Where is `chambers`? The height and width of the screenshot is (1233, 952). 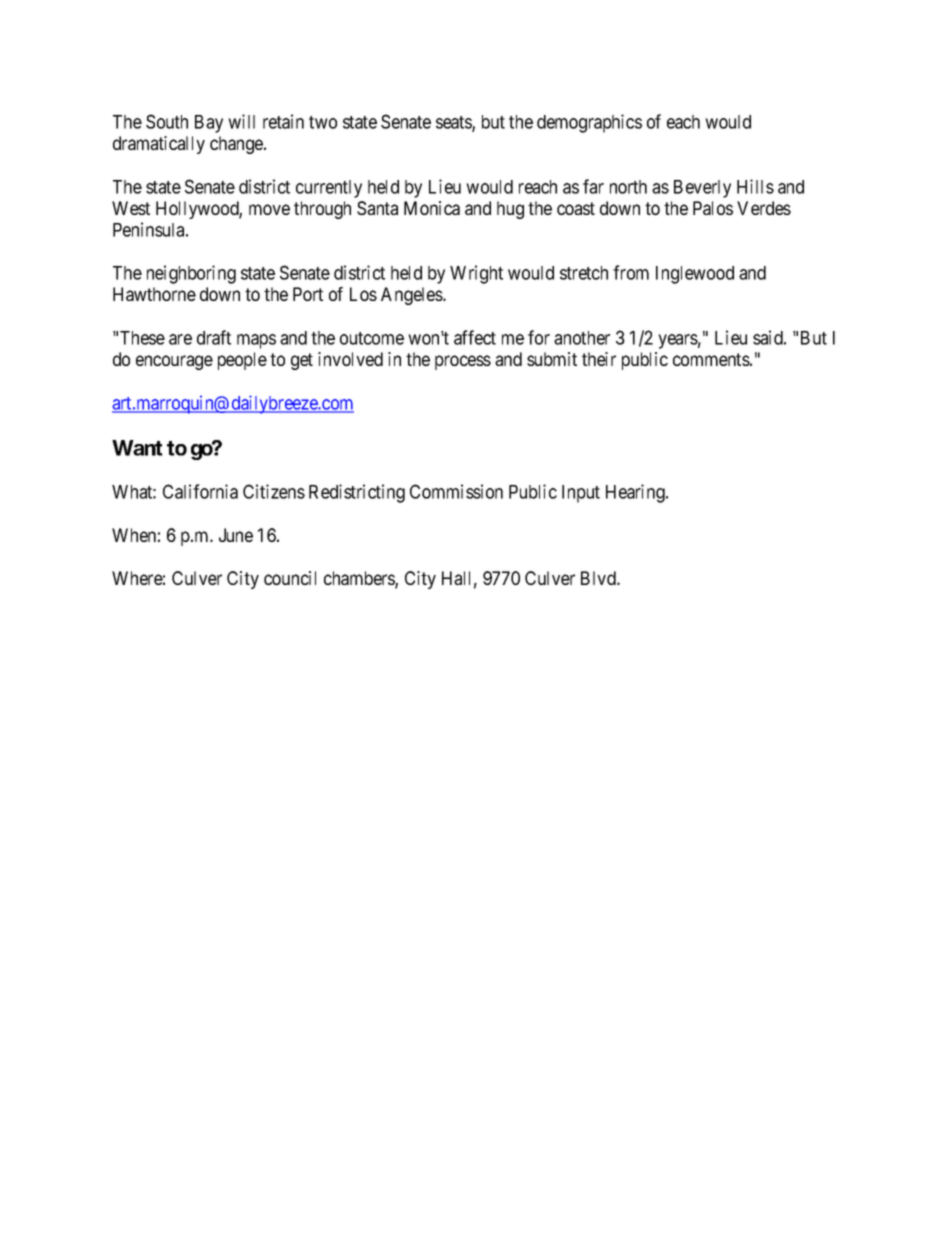 chambers is located at coordinates (360, 579).
